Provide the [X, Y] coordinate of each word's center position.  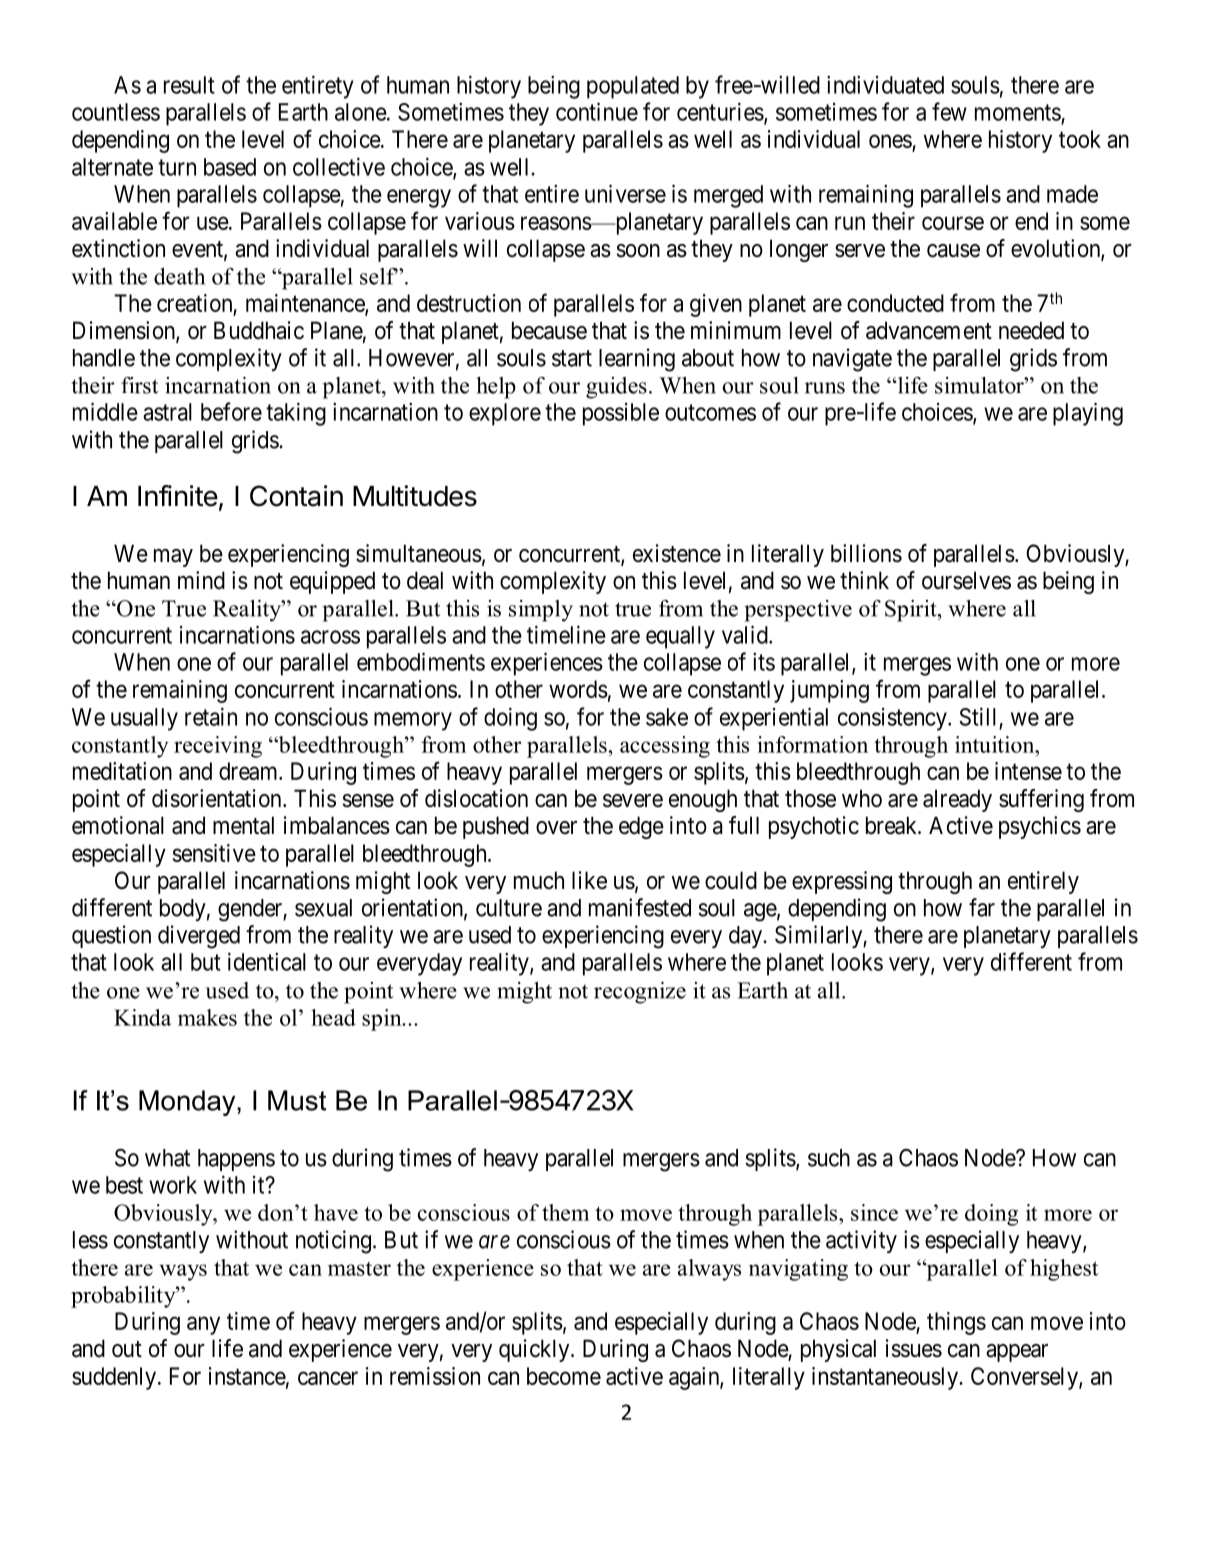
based [230, 167]
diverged [199, 937]
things [956, 1323]
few [949, 111]
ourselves [966, 580]
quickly [535, 1350]
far [982, 907]
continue [597, 111]
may [173, 558]
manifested [640, 907]
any [203, 1325]
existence [677, 553]
